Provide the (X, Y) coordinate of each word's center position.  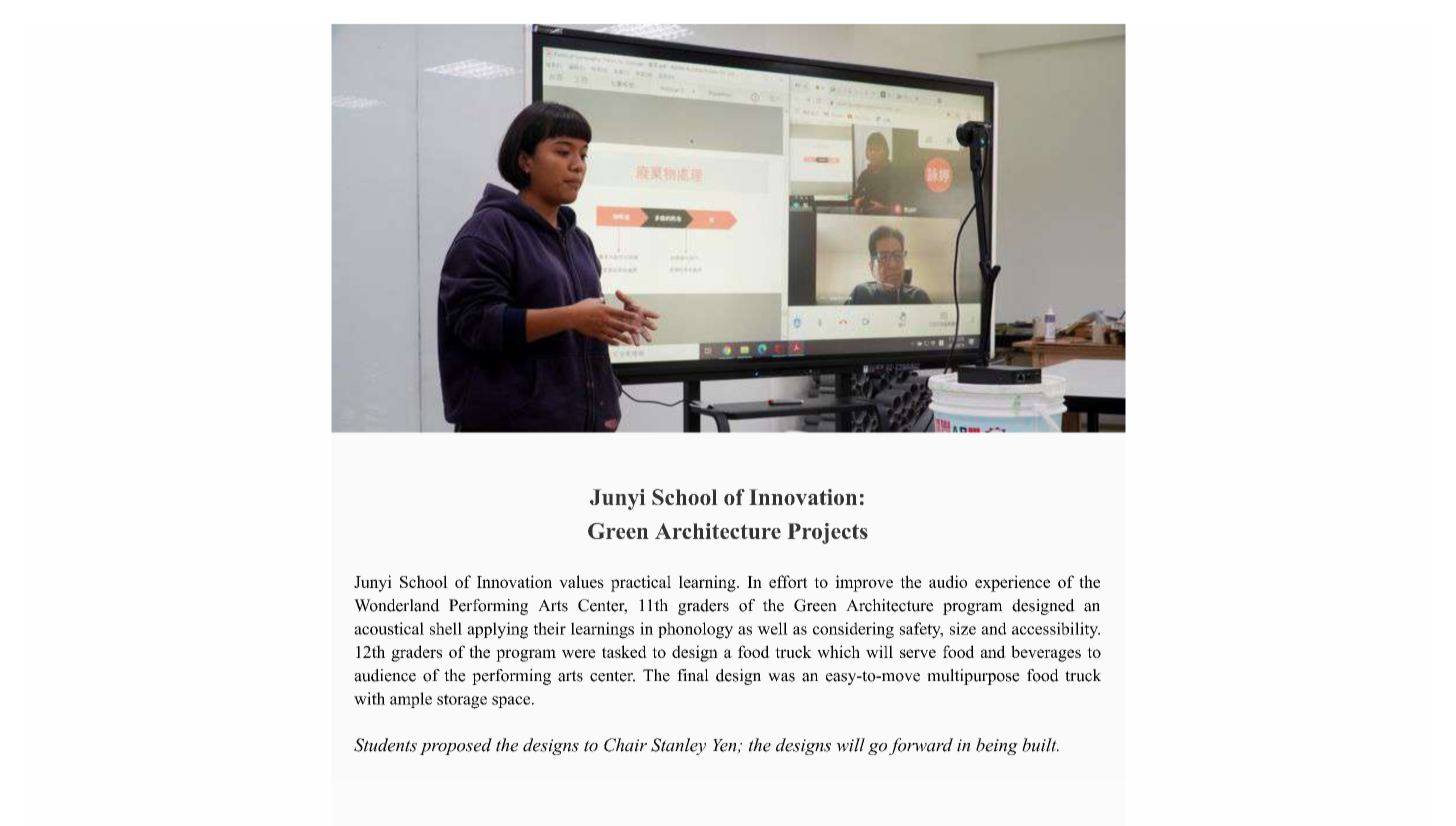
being (997, 746)
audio (948, 581)
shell (446, 628)
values (581, 581)
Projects (827, 533)
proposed (456, 746)
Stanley (678, 746)
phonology (695, 630)
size (963, 628)
